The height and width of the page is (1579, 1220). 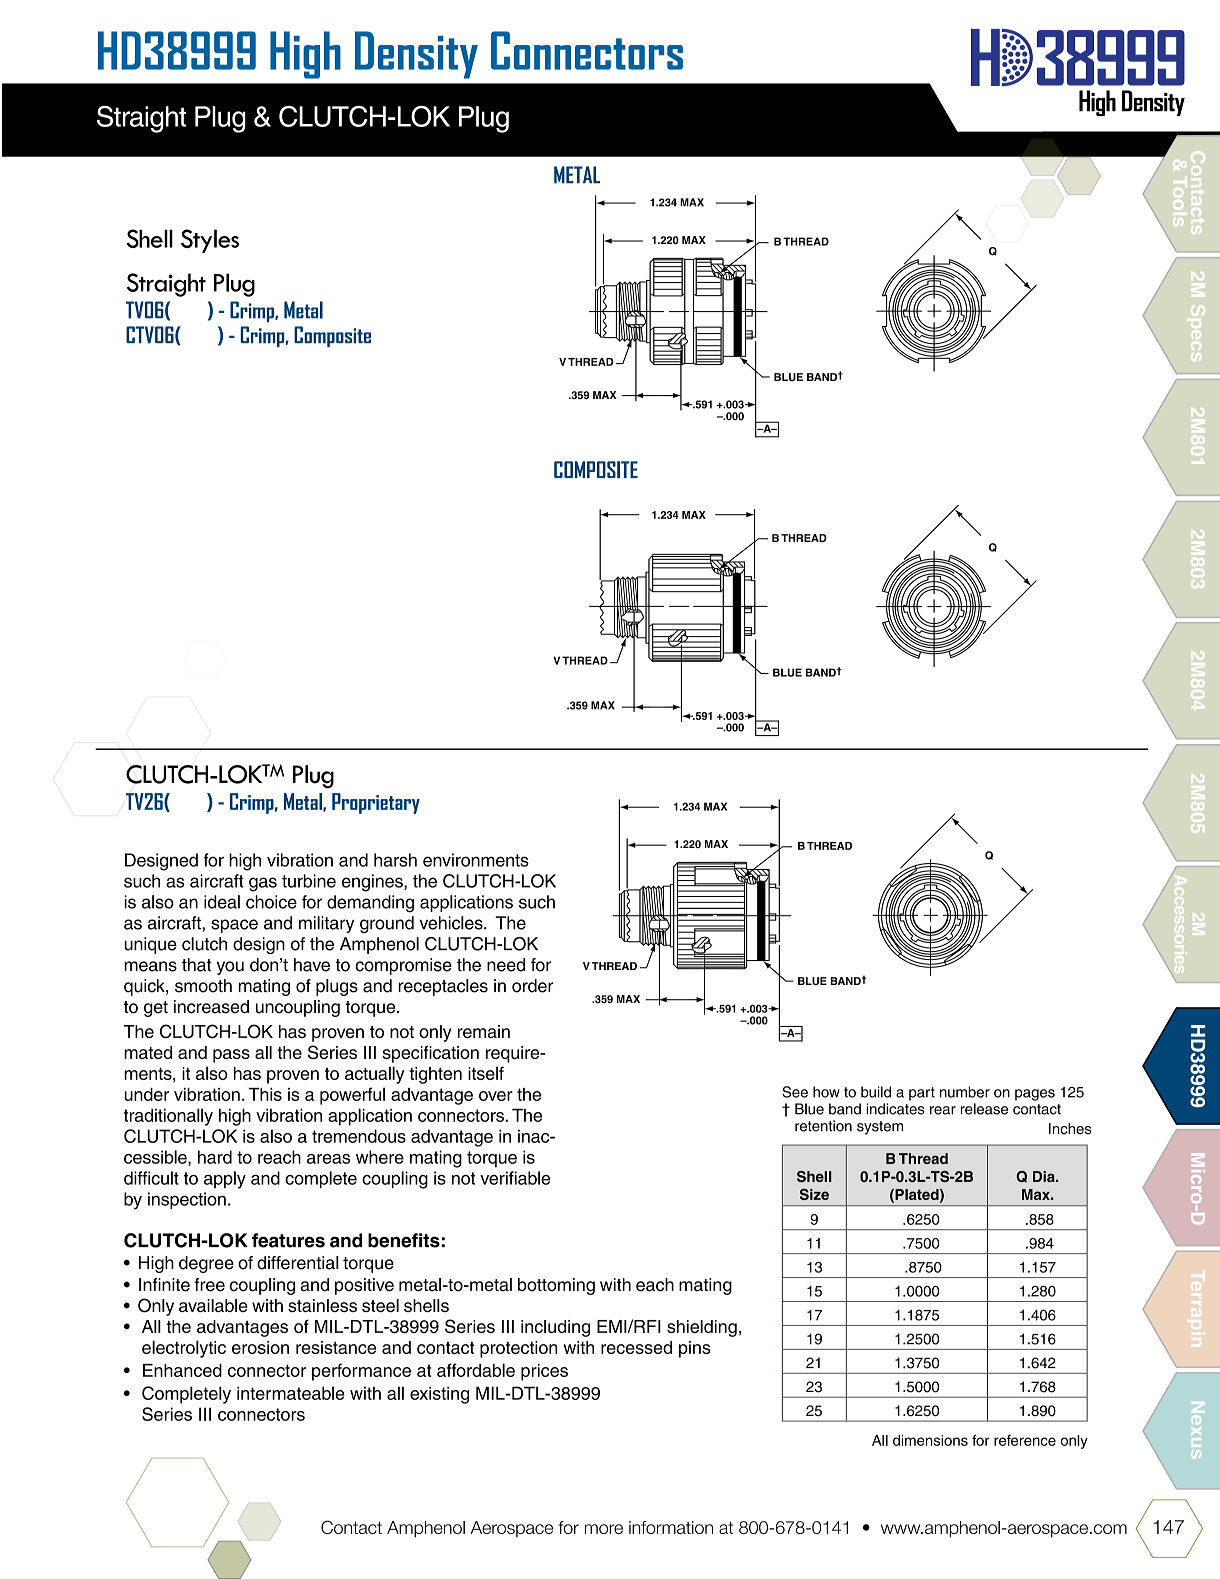 I want to click on Styles, so click(x=210, y=241).
